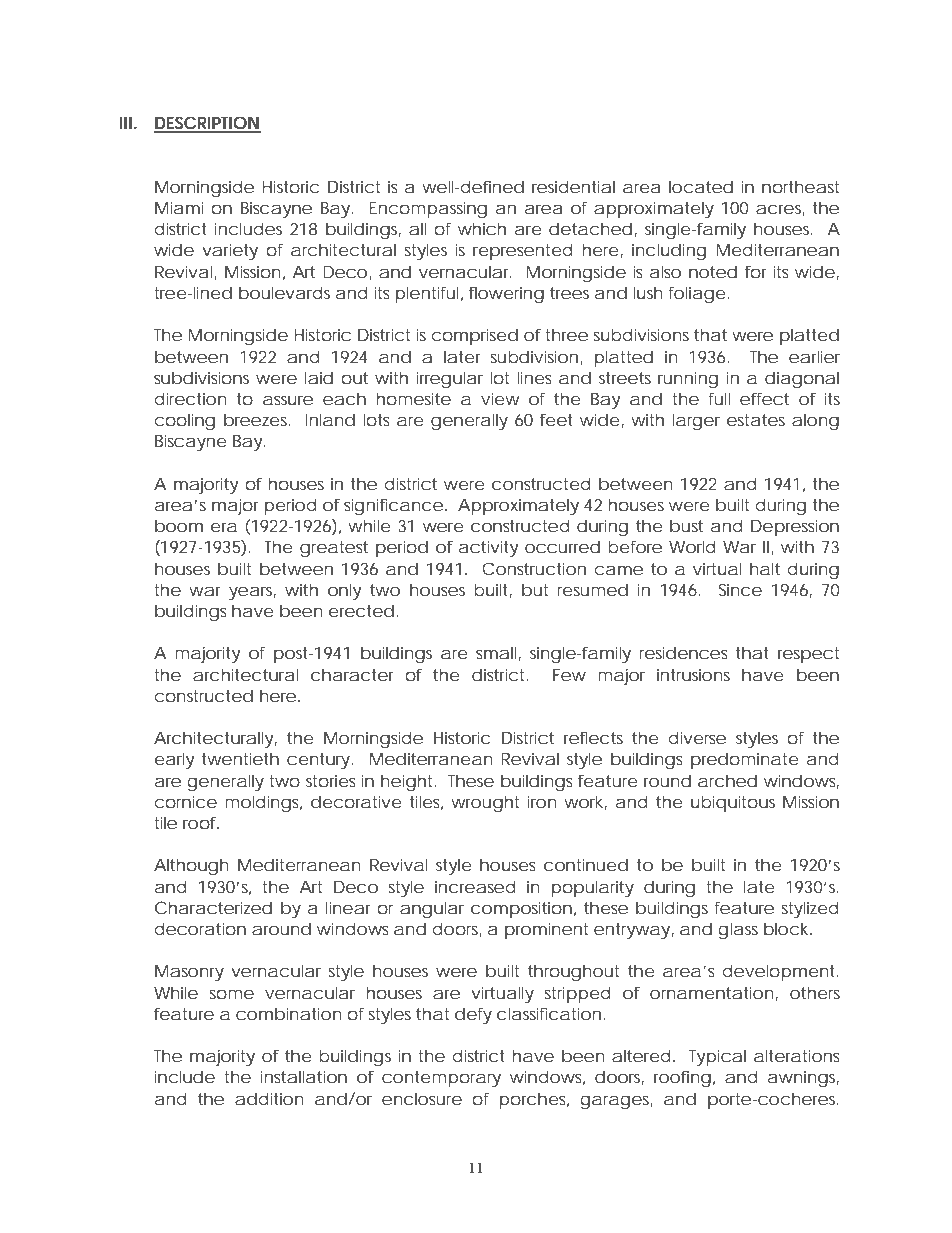 The image size is (952, 1233). I want to click on located, so click(701, 186).
